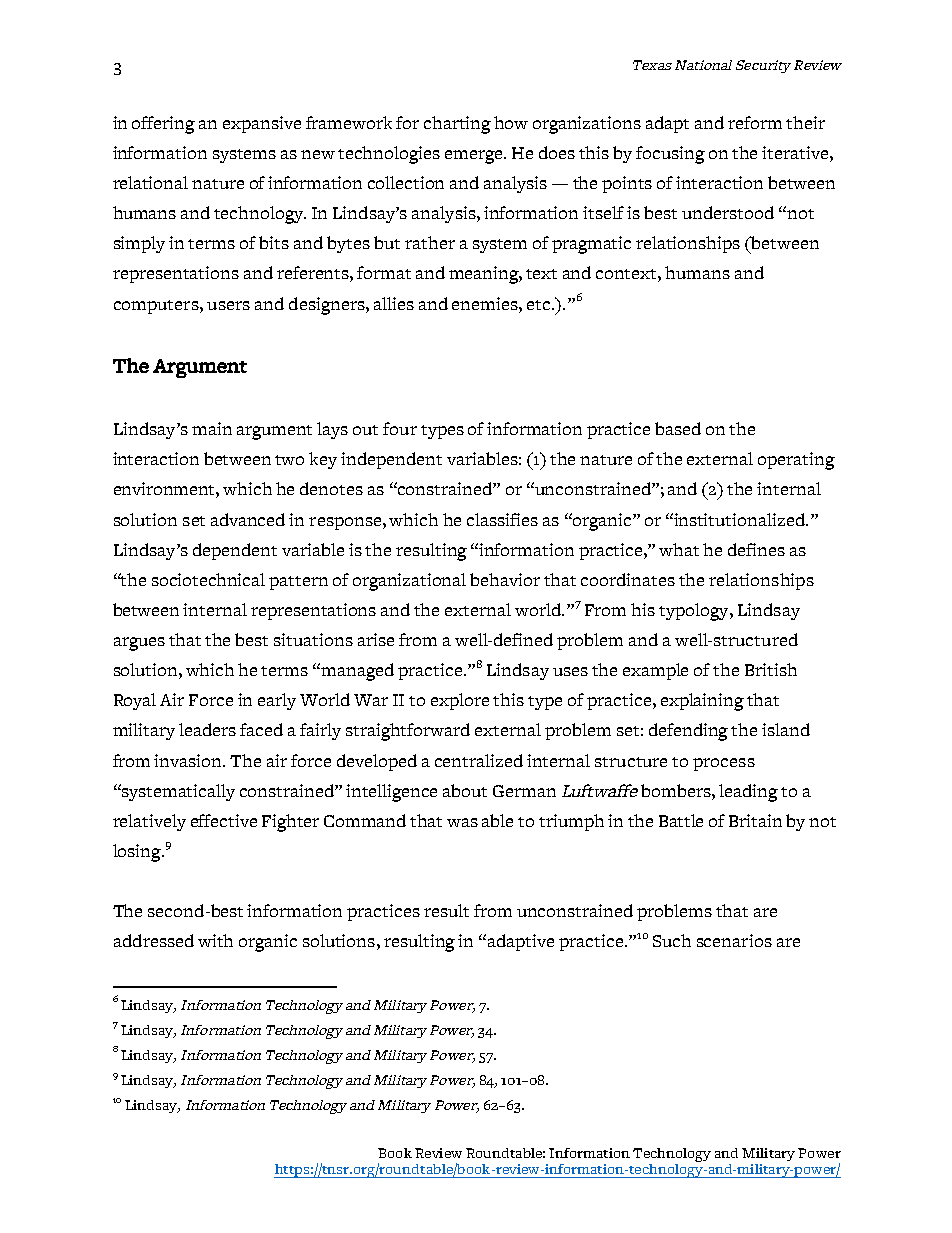  What do you see at coordinates (756, 549) in the screenshot?
I see `defines` at bounding box center [756, 549].
